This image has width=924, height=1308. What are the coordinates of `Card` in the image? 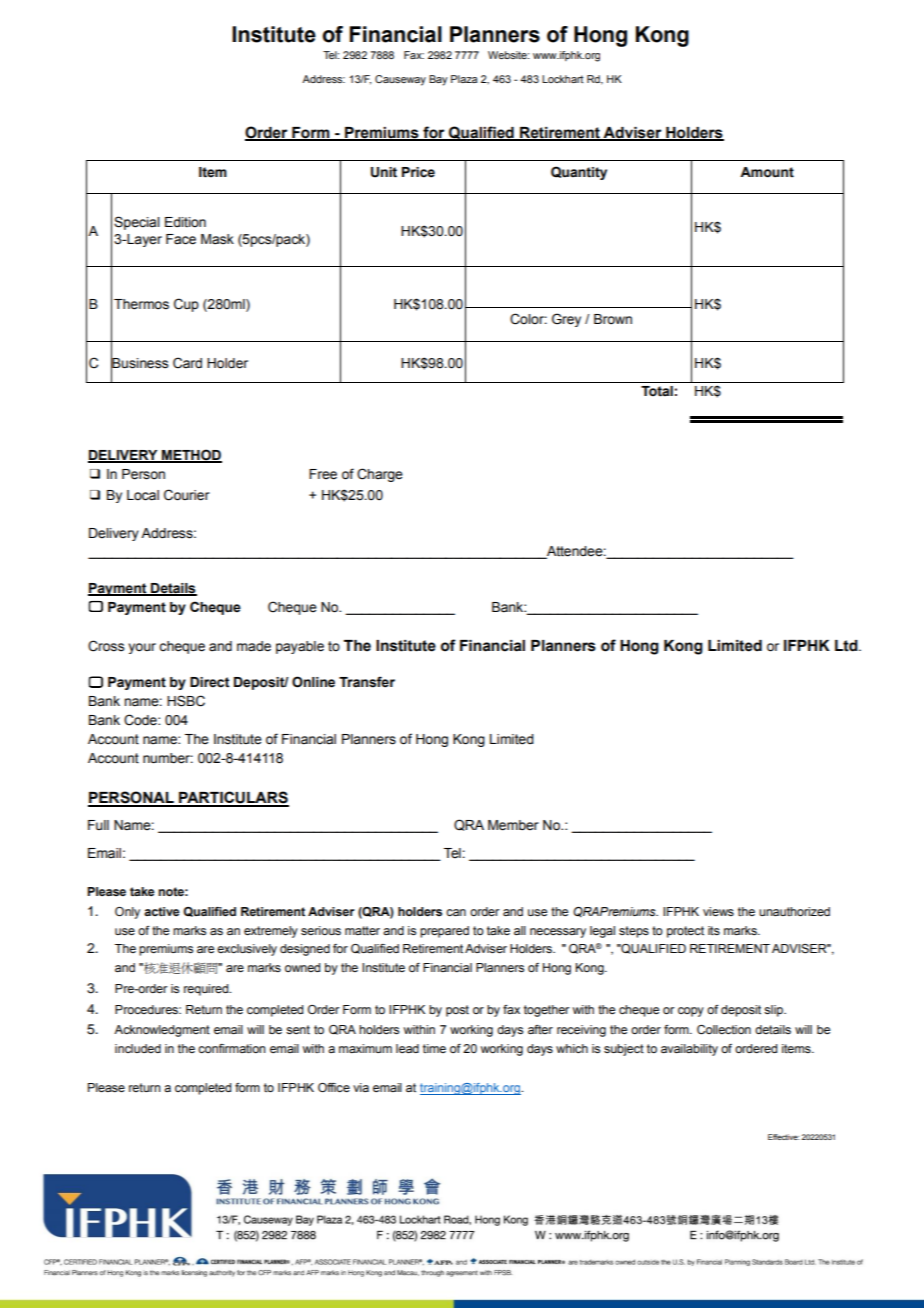 It's located at (187, 363).
